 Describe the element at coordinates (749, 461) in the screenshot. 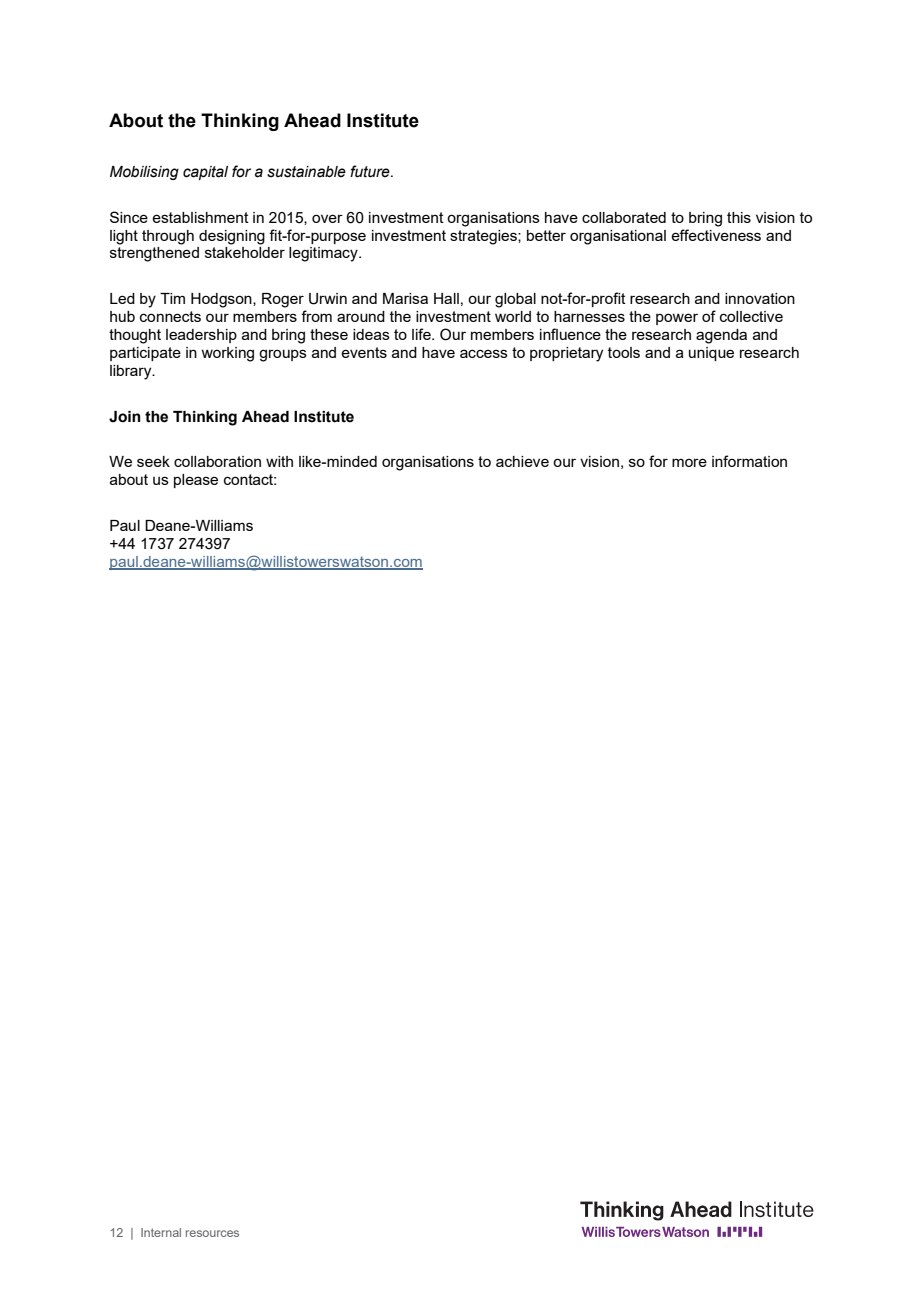

I see `information` at that location.
